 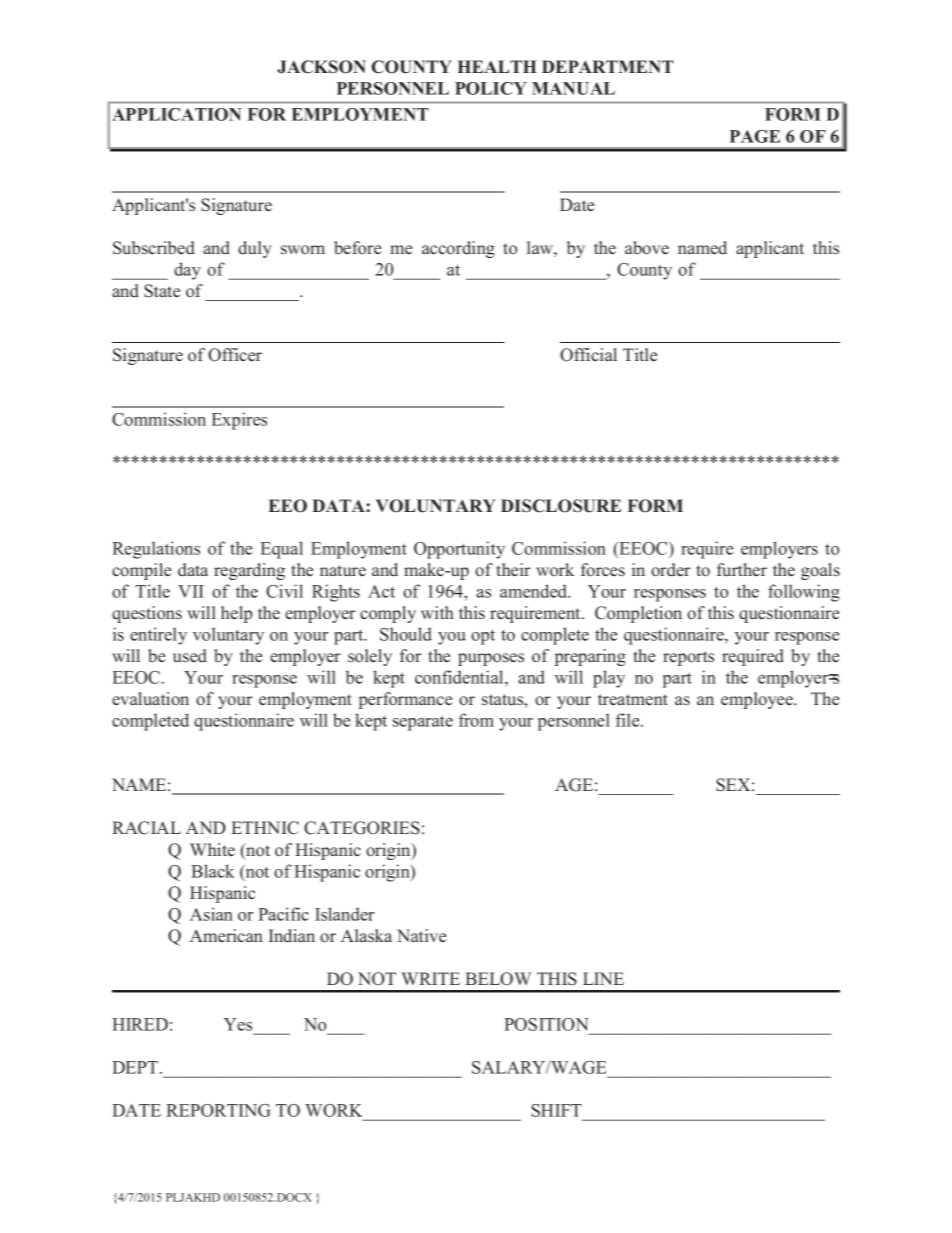 I want to click on evaluation, so click(x=150, y=699).
